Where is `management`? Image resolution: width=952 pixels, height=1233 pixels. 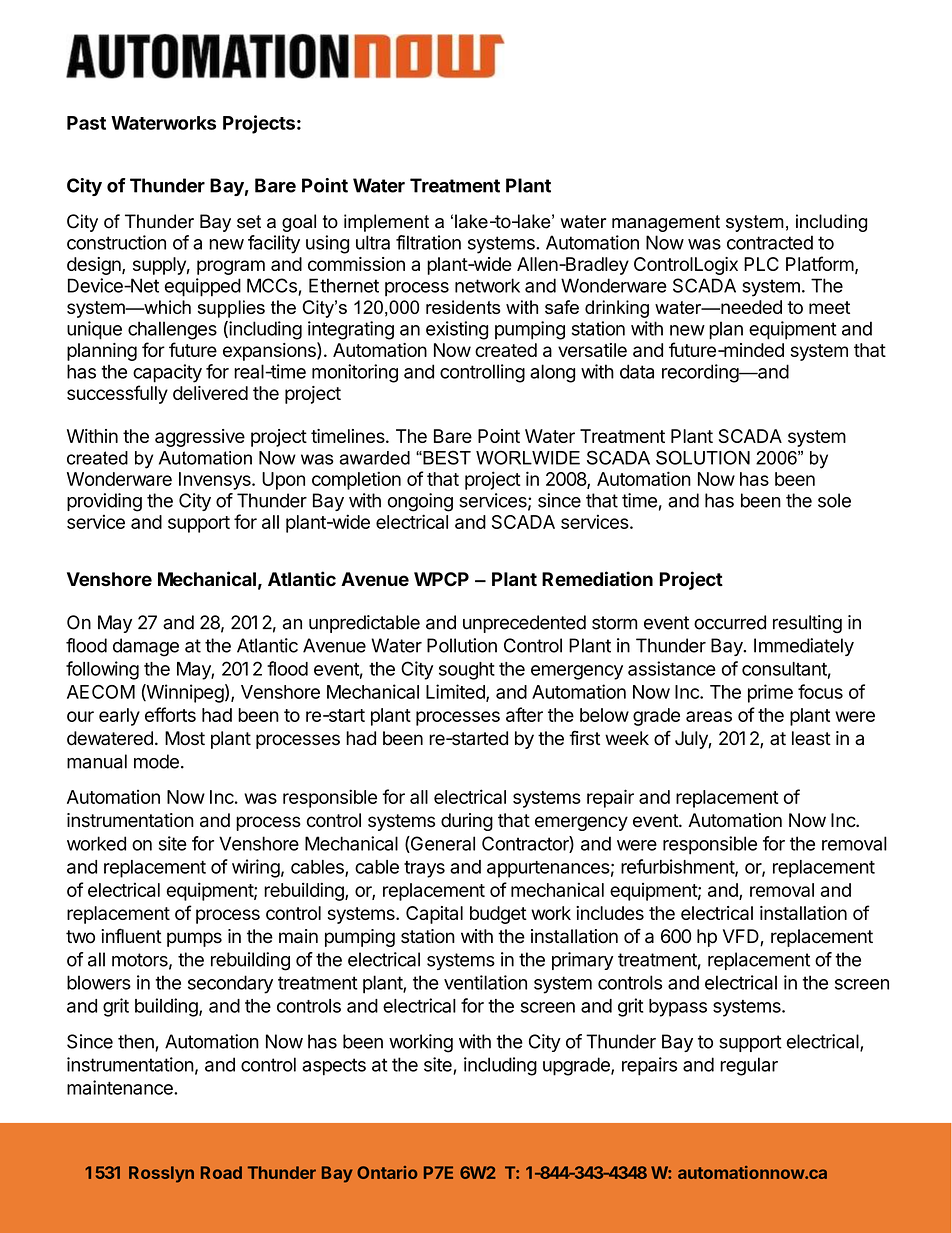 management is located at coordinates (666, 223).
